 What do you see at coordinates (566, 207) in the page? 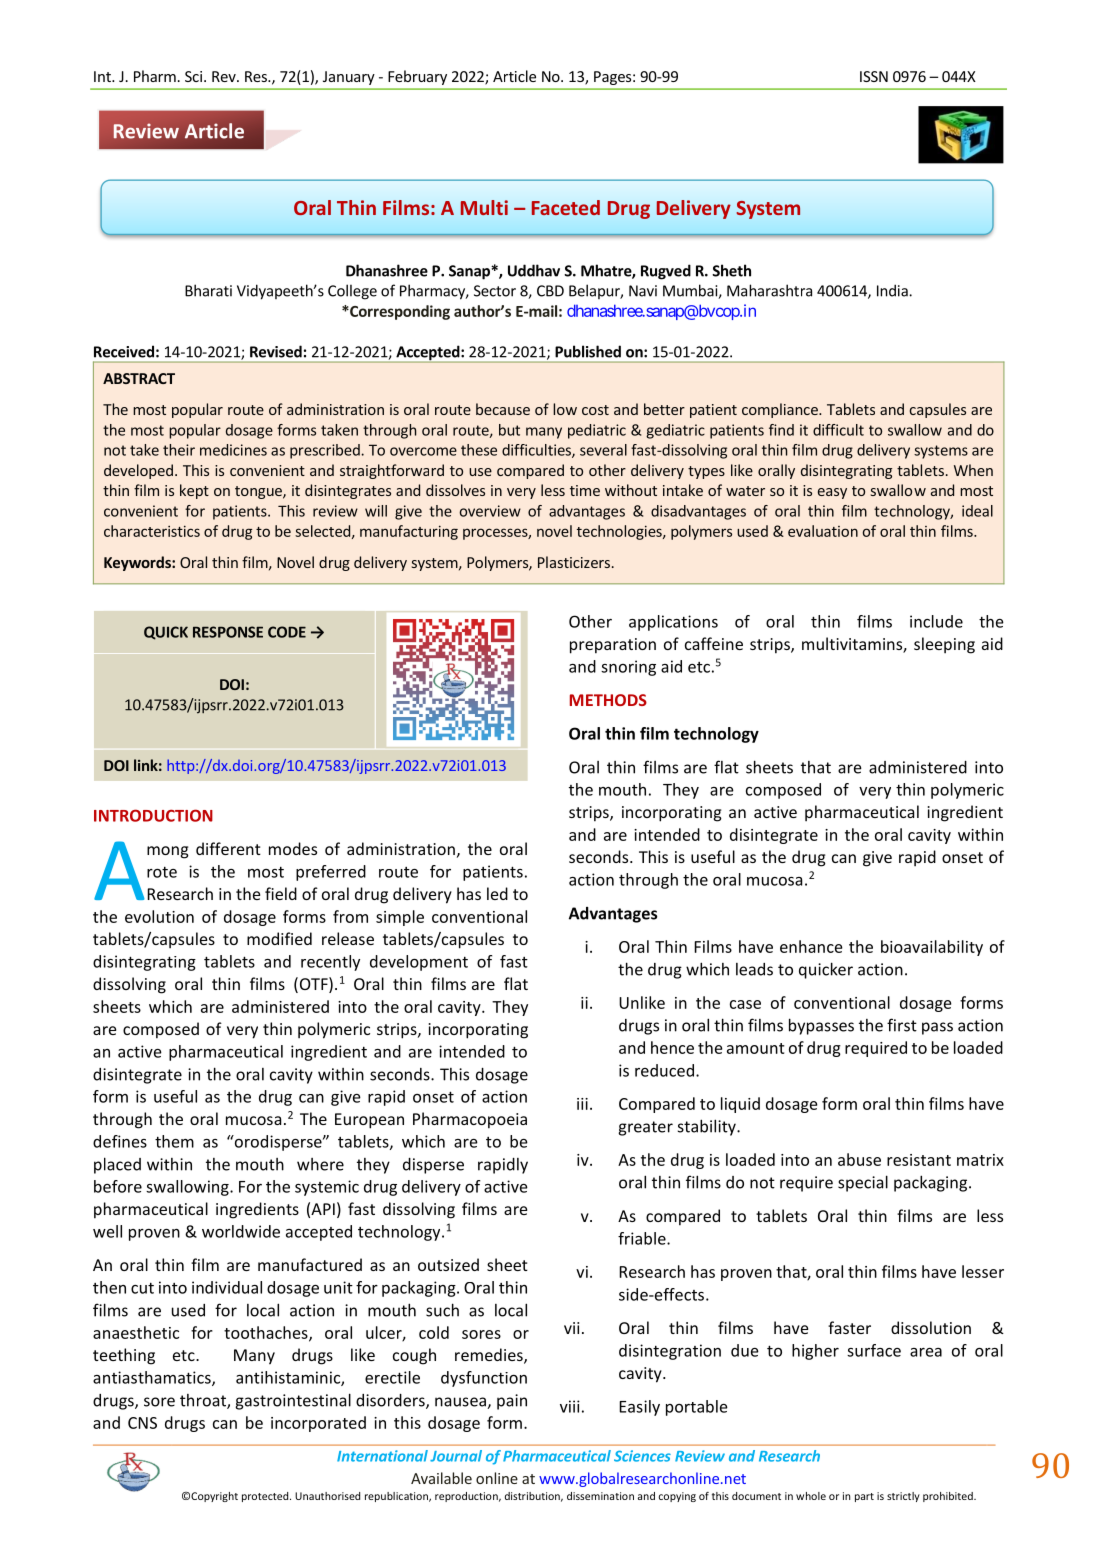
I see `Faceted` at bounding box center [566, 207].
